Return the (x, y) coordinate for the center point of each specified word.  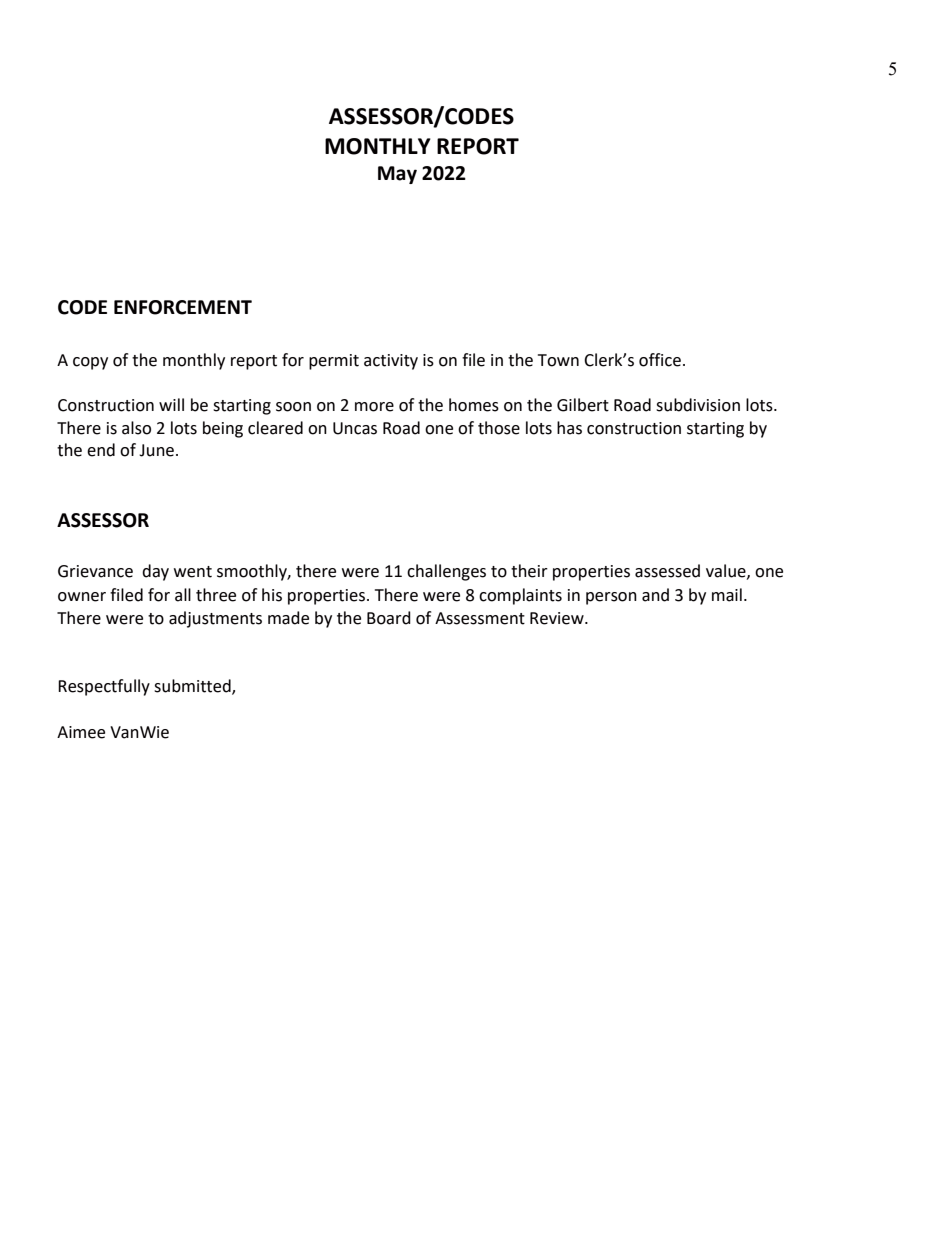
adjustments (215, 619)
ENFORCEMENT (183, 307)
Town (558, 360)
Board (389, 618)
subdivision (698, 405)
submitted (193, 687)
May (397, 175)
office (660, 360)
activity (391, 362)
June (156, 450)
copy (90, 363)
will (171, 404)
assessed (667, 571)
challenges (446, 572)
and (655, 595)
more (374, 407)
